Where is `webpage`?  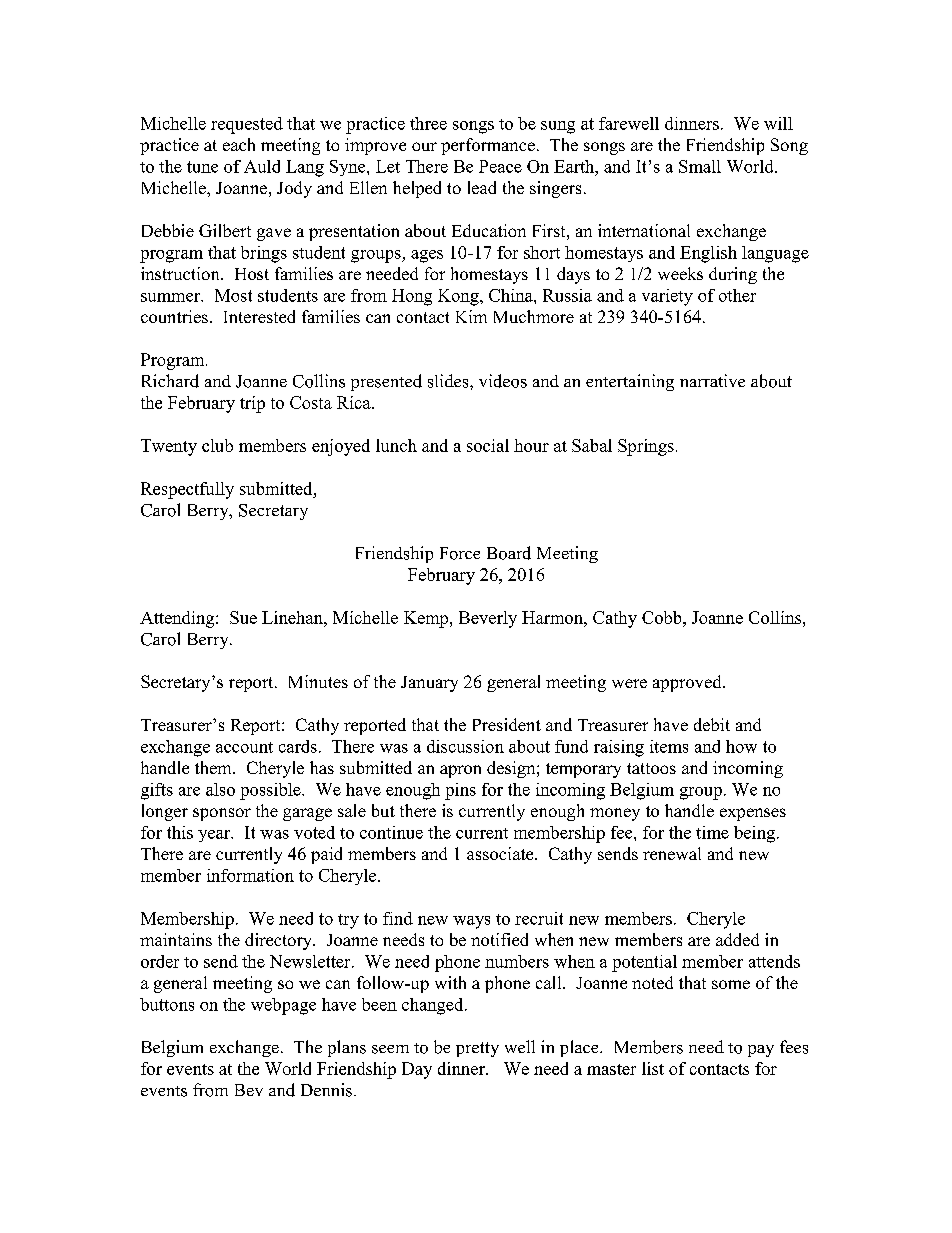 webpage is located at coordinates (283, 1006).
